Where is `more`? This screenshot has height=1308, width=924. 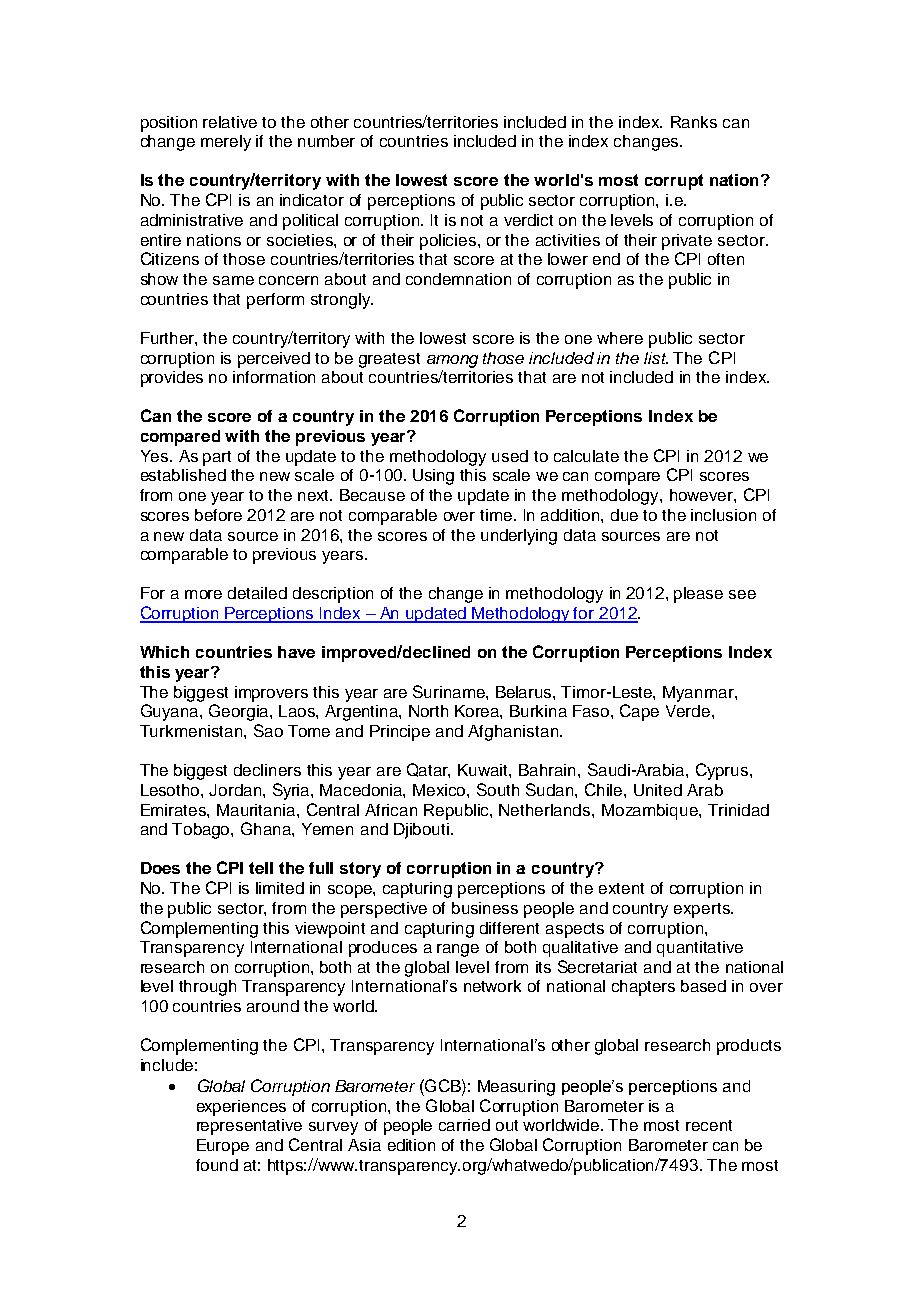 more is located at coordinates (203, 594).
